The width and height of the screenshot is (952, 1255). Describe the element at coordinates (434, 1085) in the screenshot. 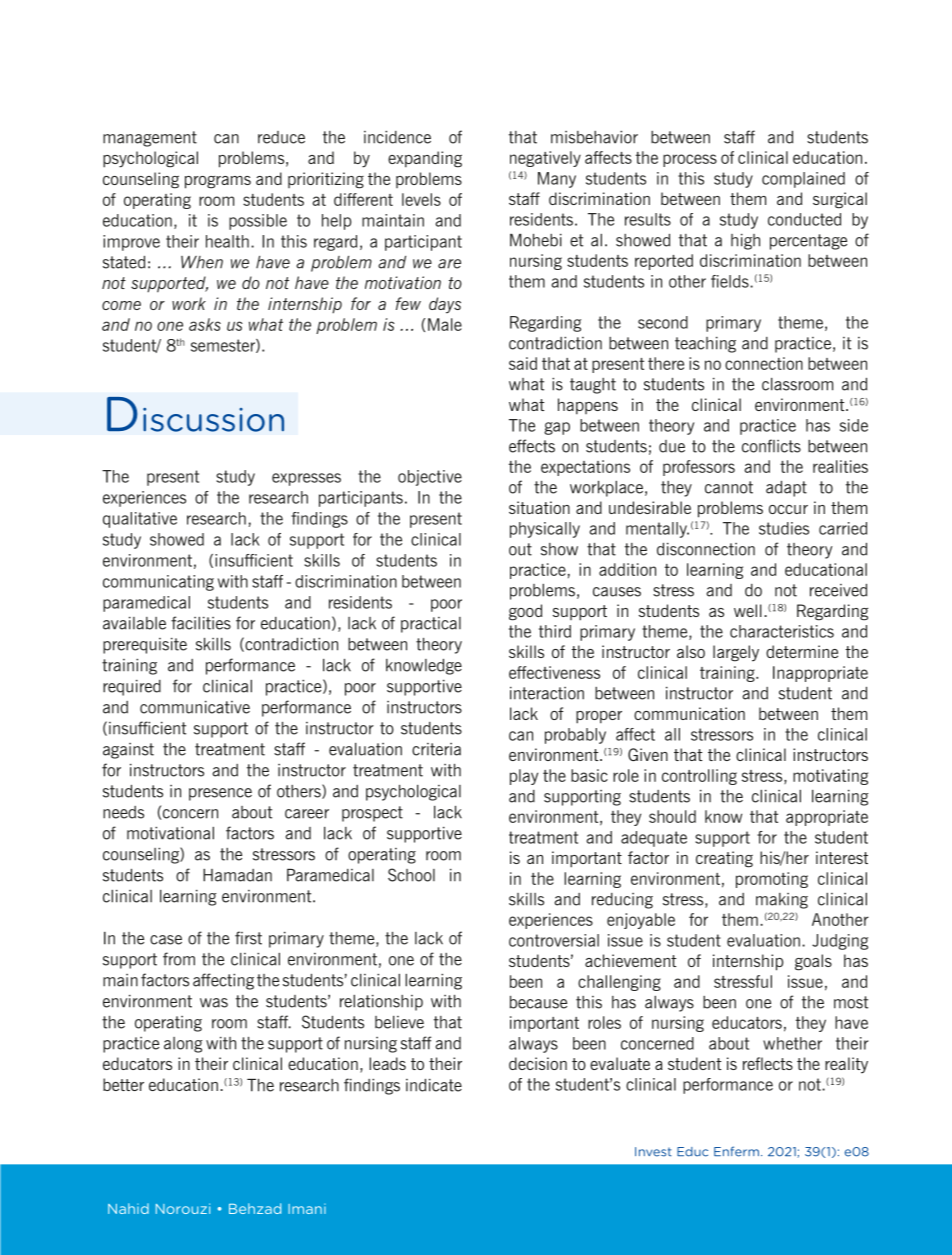

I see `indicate` at that location.
